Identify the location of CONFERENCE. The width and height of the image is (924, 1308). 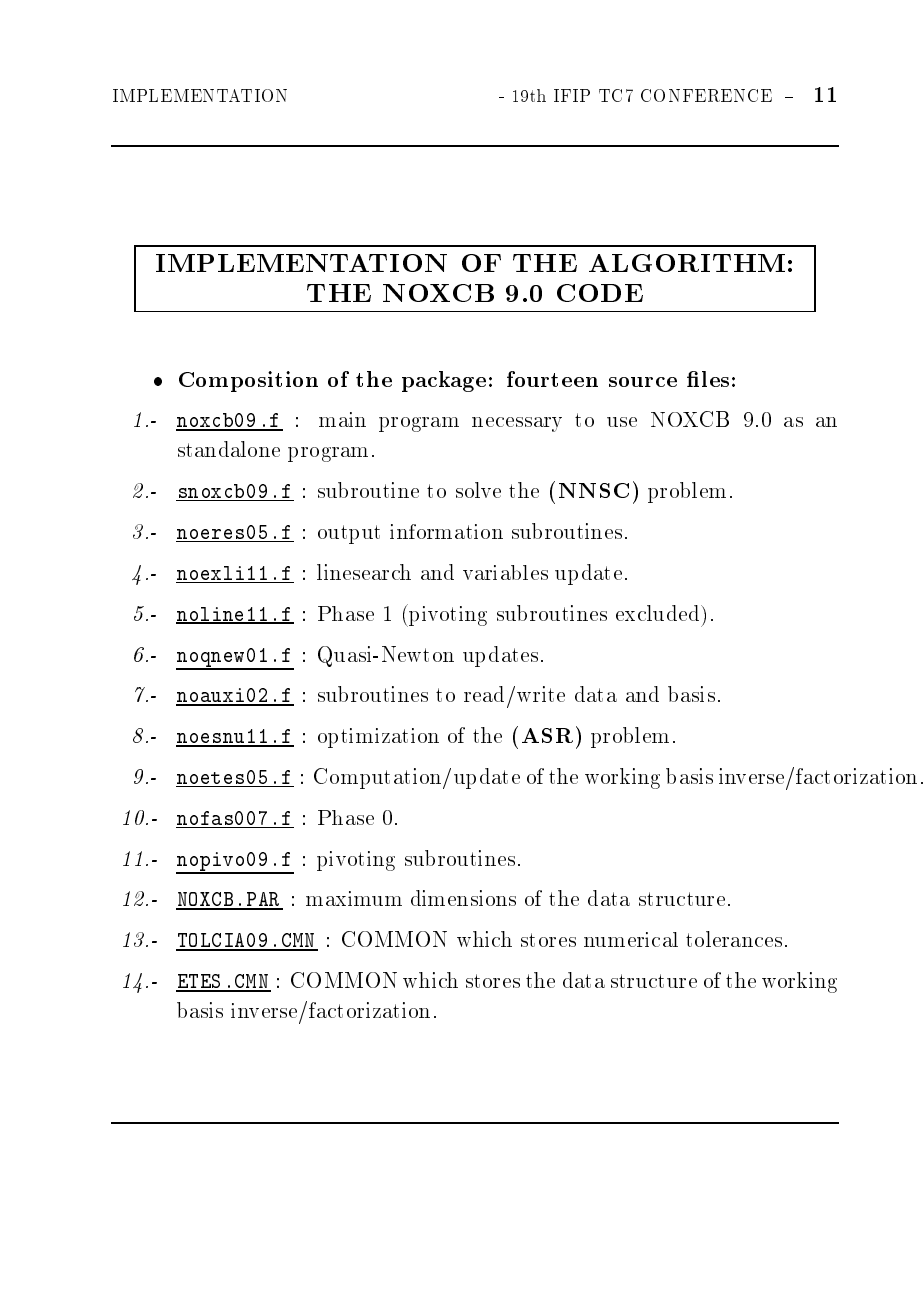
(706, 95).
